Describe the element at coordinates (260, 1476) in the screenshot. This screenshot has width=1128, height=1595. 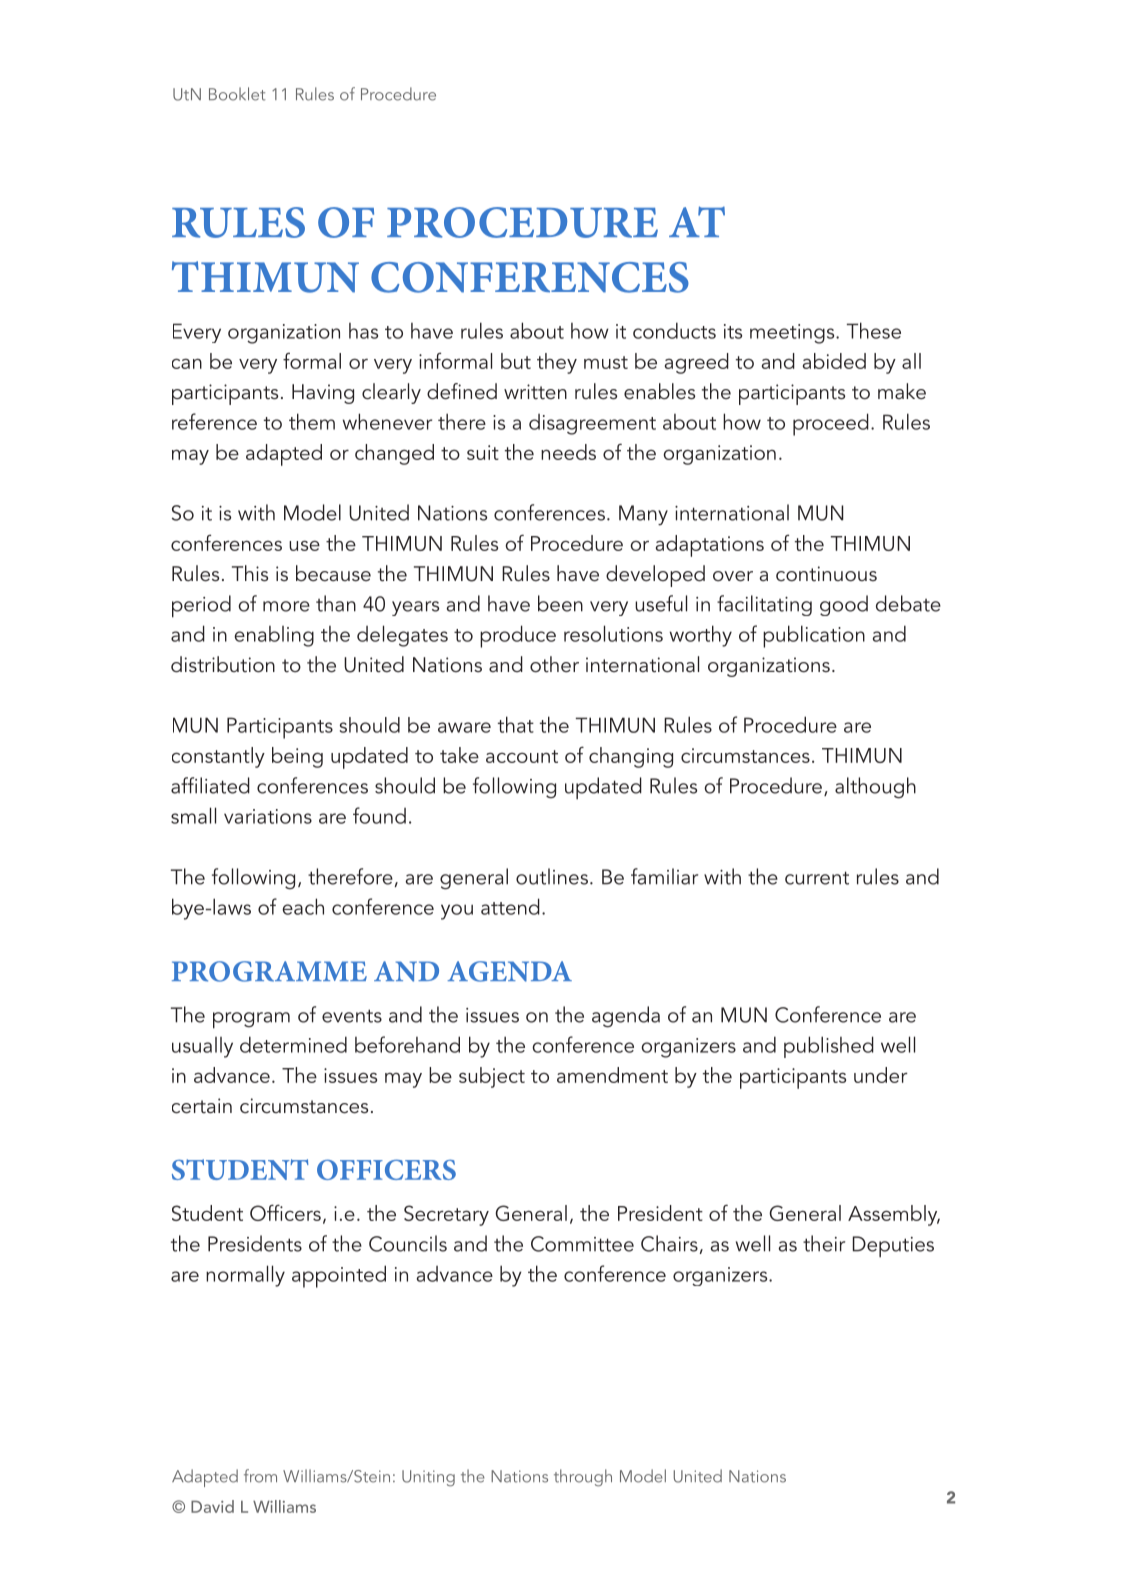
I see `from` at that location.
